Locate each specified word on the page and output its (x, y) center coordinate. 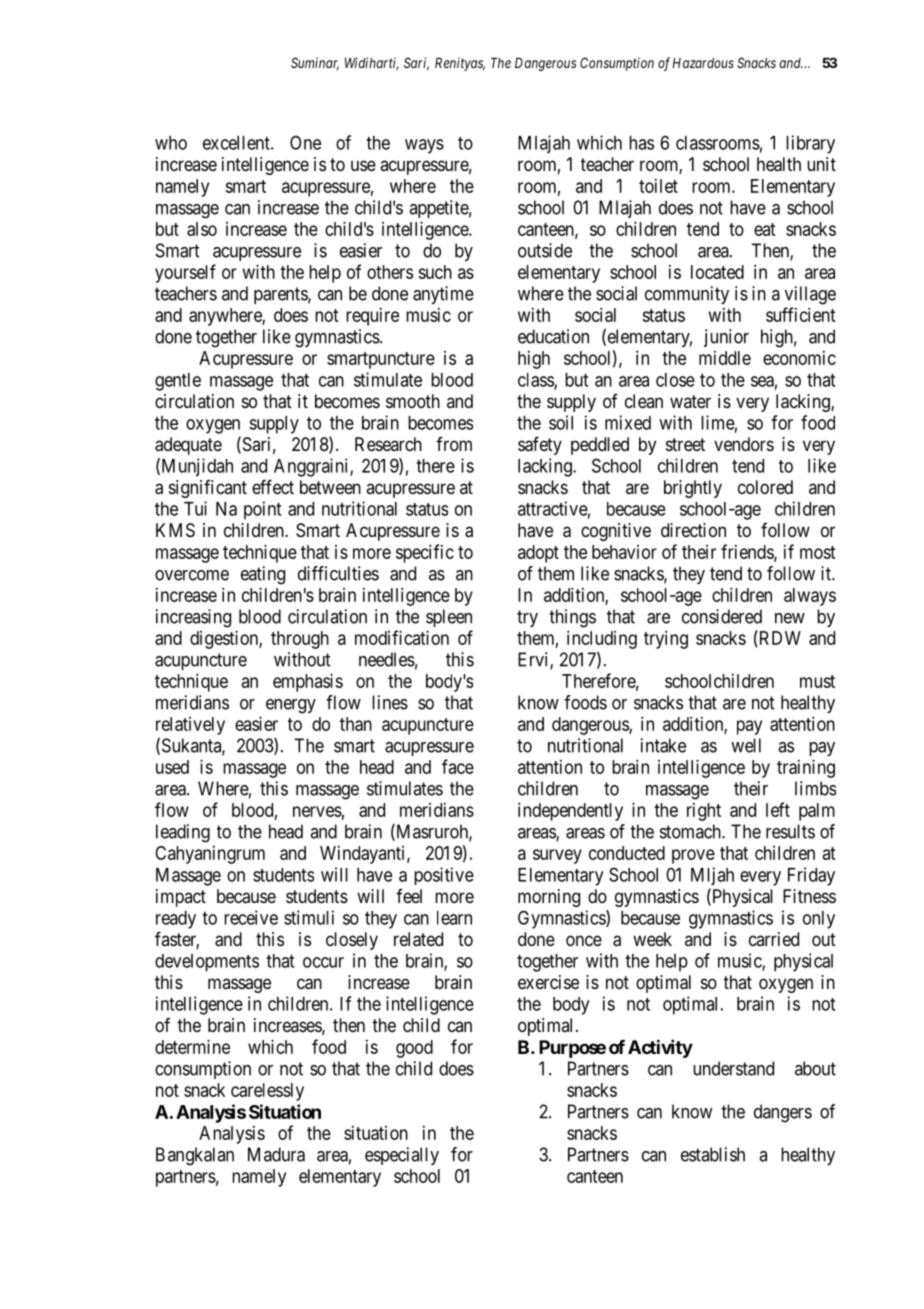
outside (545, 250)
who (171, 143)
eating (263, 575)
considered (722, 616)
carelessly (267, 1092)
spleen (449, 618)
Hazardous (703, 62)
